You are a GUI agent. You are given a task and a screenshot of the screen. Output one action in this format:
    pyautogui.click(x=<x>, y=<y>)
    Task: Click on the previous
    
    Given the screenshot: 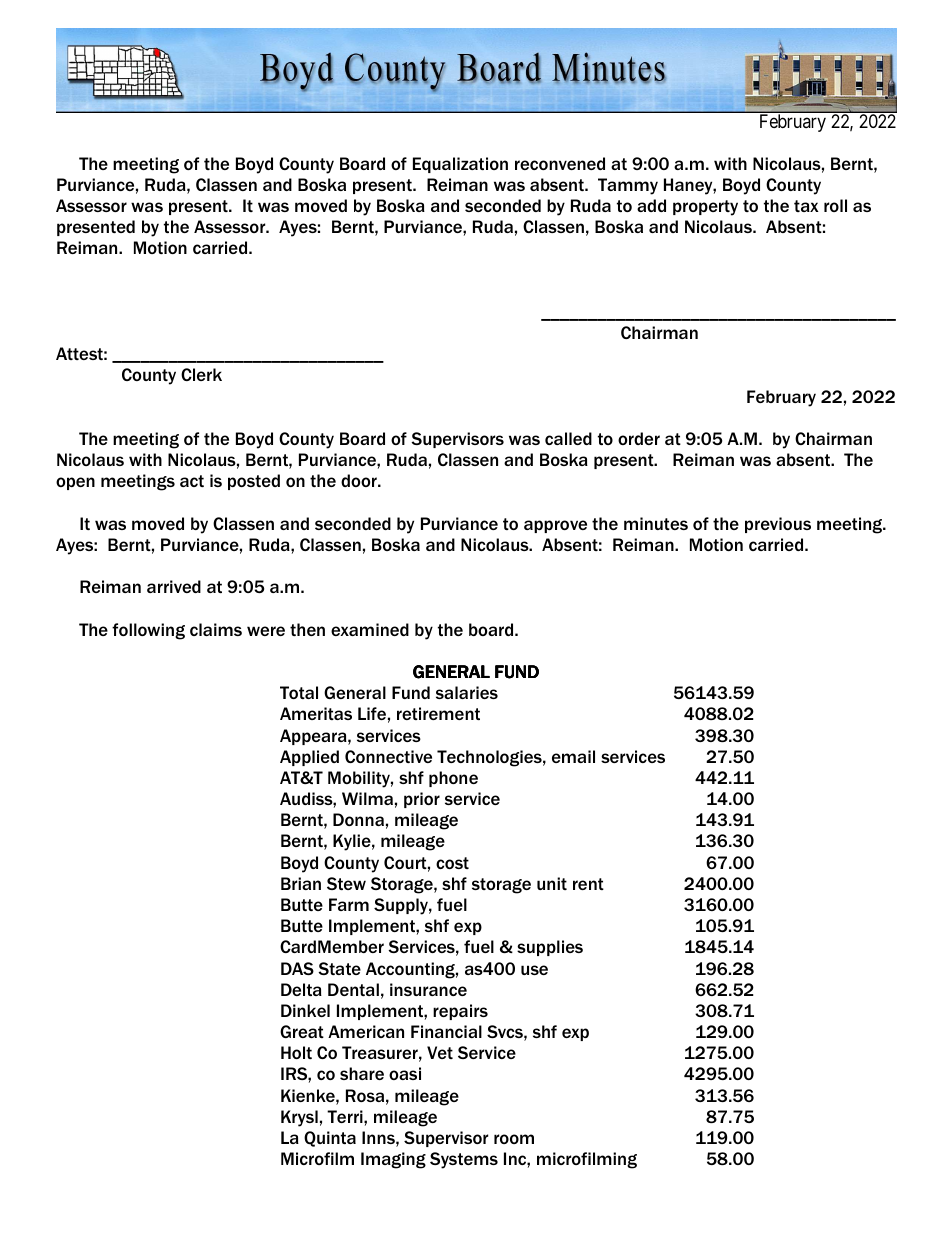 What is the action you would take?
    pyautogui.click(x=778, y=525)
